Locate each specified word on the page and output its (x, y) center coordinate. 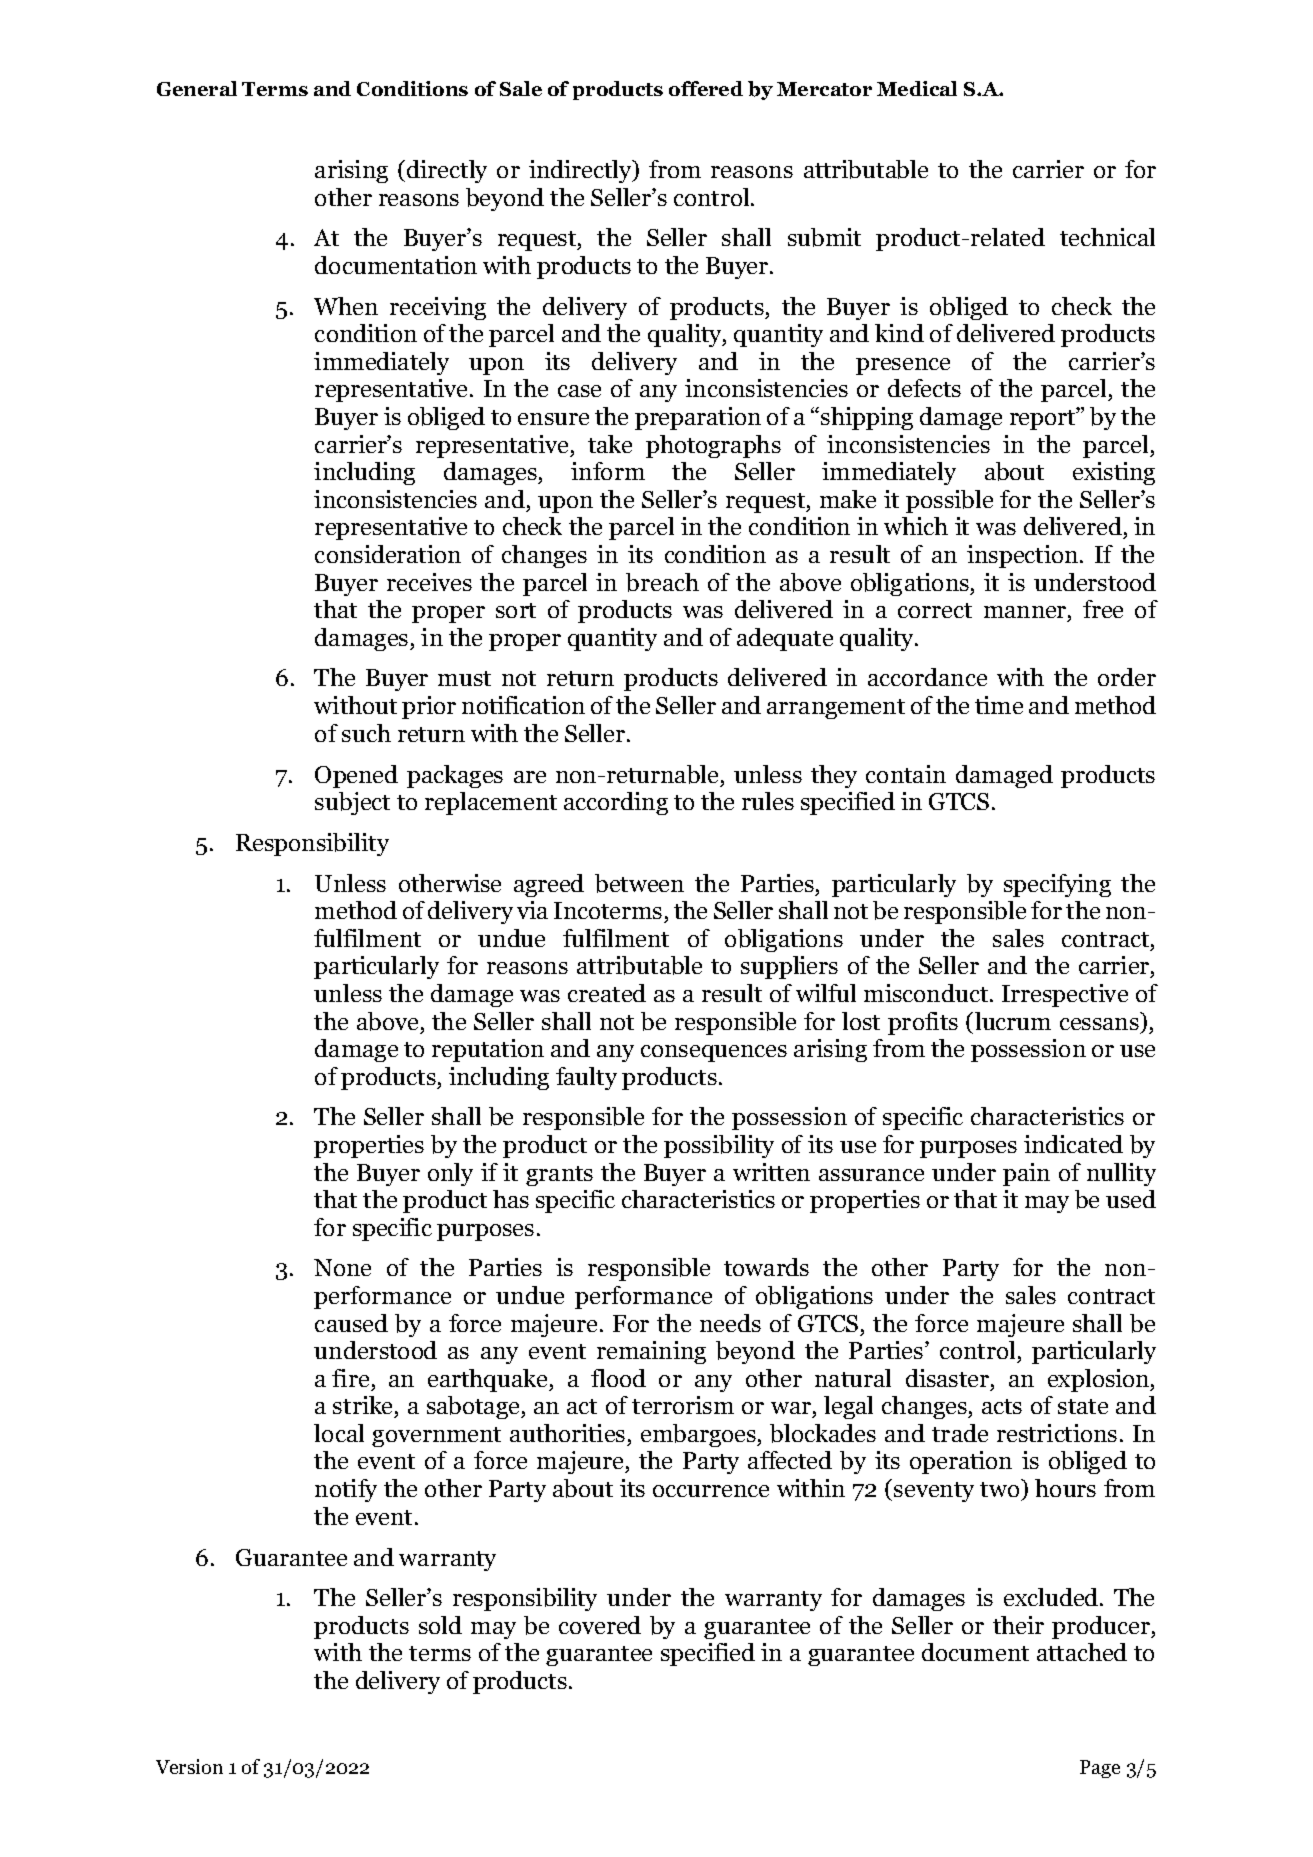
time (999, 705)
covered (600, 1625)
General (197, 88)
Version (189, 1766)
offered (706, 88)
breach (662, 582)
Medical (917, 88)
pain (1026, 1174)
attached (1082, 1652)
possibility (719, 1146)
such (366, 733)
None (342, 1267)
